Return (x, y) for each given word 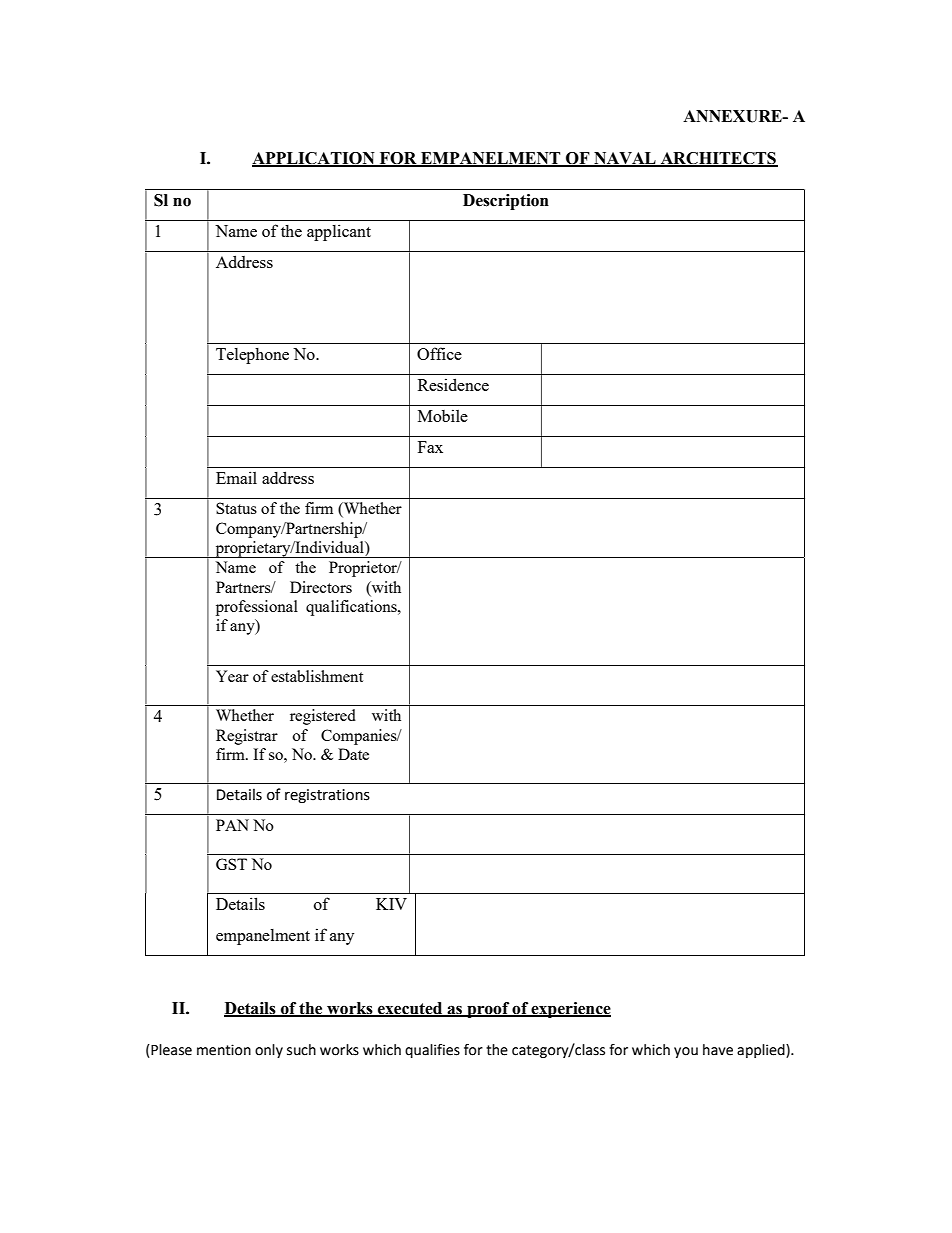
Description (506, 202)
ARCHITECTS (718, 159)
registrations (327, 796)
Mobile (443, 415)
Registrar (247, 737)
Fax (430, 447)
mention (224, 1050)
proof (488, 1010)
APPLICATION (314, 159)
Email (236, 477)
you (686, 1052)
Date (353, 754)
